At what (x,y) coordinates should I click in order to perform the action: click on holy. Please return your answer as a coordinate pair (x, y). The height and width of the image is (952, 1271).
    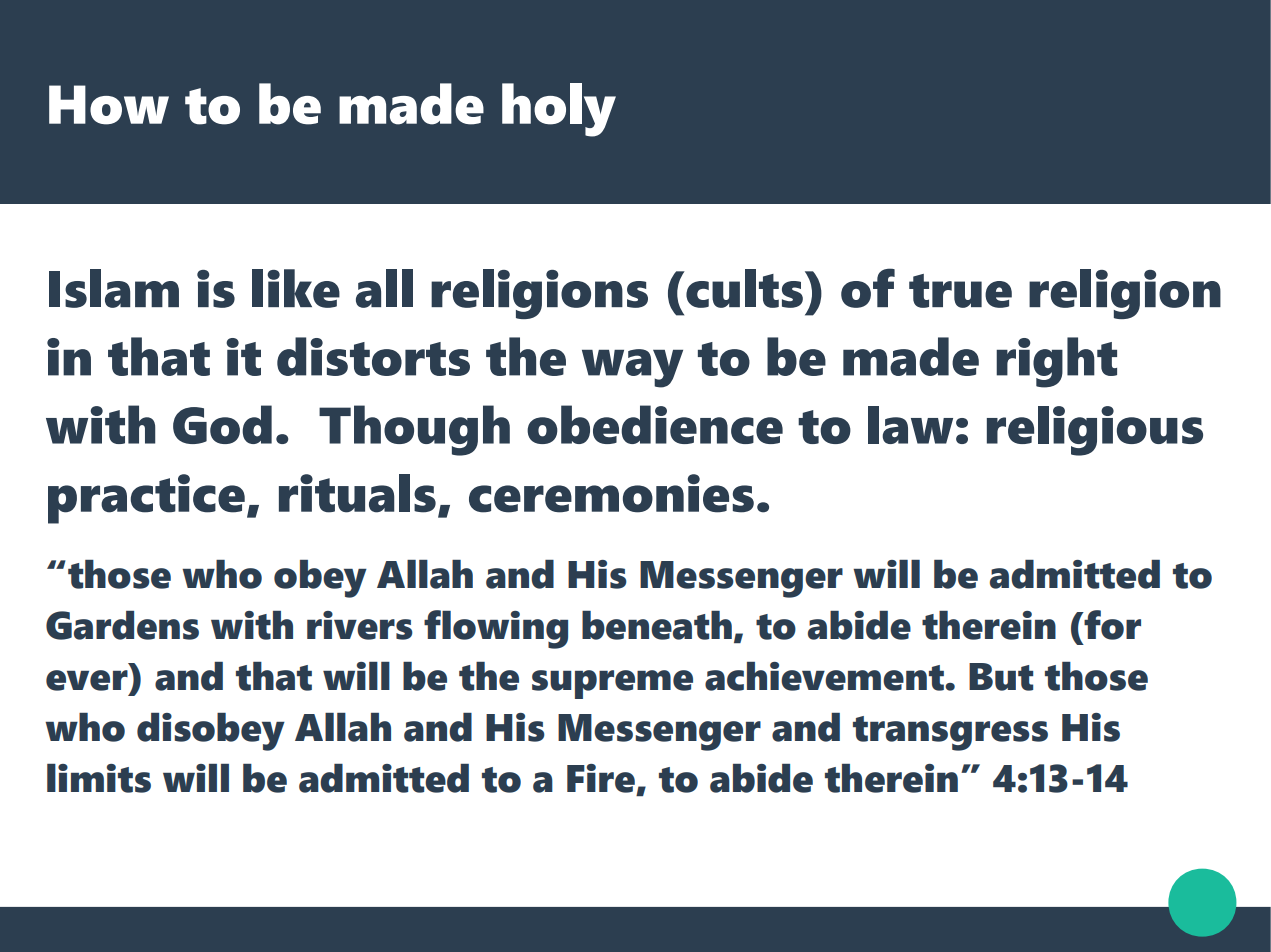
    Looking at the image, I should click on (559, 110).
